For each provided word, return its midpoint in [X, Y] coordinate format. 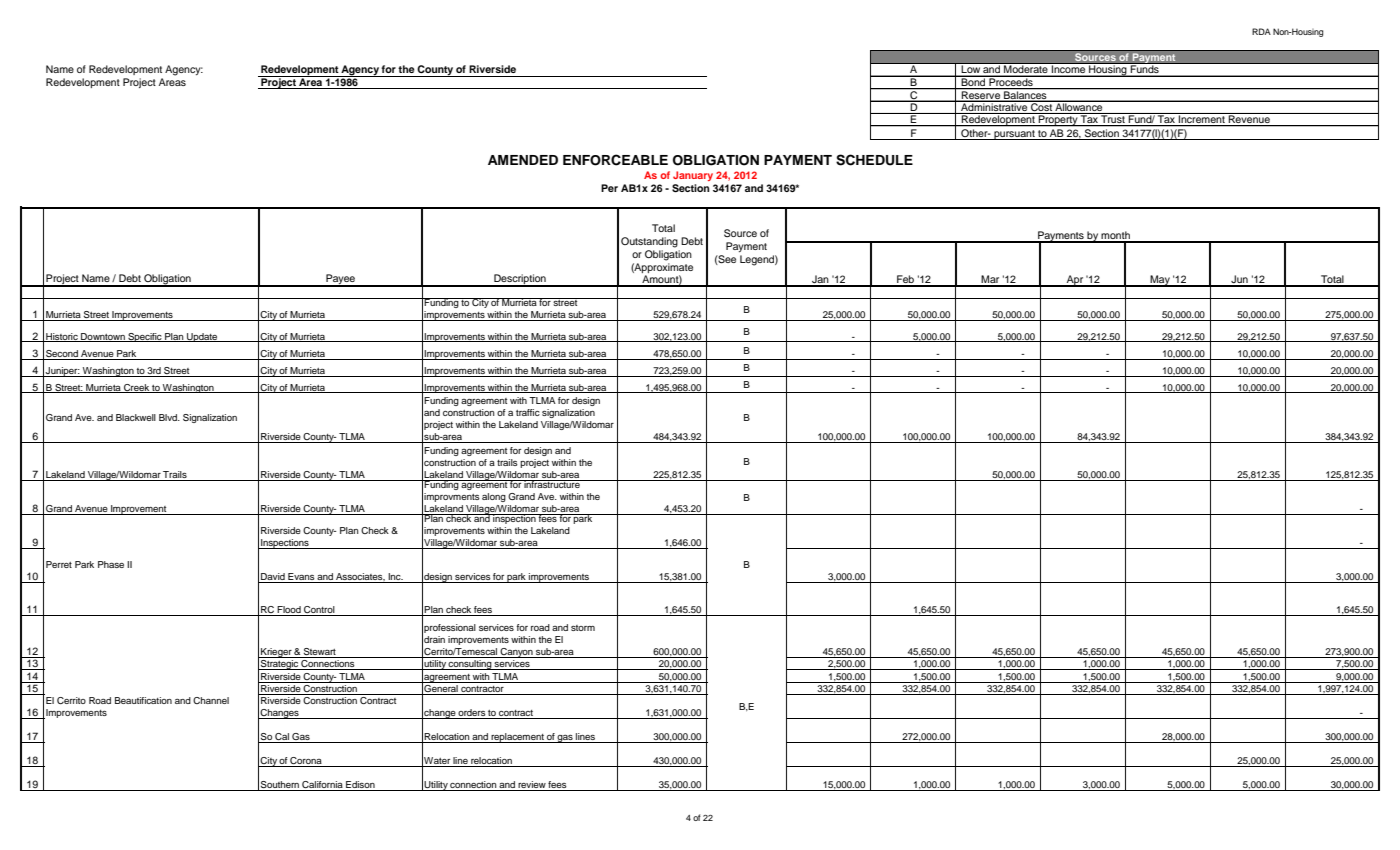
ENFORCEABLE [615, 160]
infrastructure [552, 484]
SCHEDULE [874, 160]
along [494, 497]
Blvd [169, 417]
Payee [340, 280]
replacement [517, 738]
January [693, 176]
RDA [1261, 31]
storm [583, 628]
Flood [289, 611]
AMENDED [523, 160]
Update [202, 337]
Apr [1075, 281]
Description [520, 280]
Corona [306, 762]
